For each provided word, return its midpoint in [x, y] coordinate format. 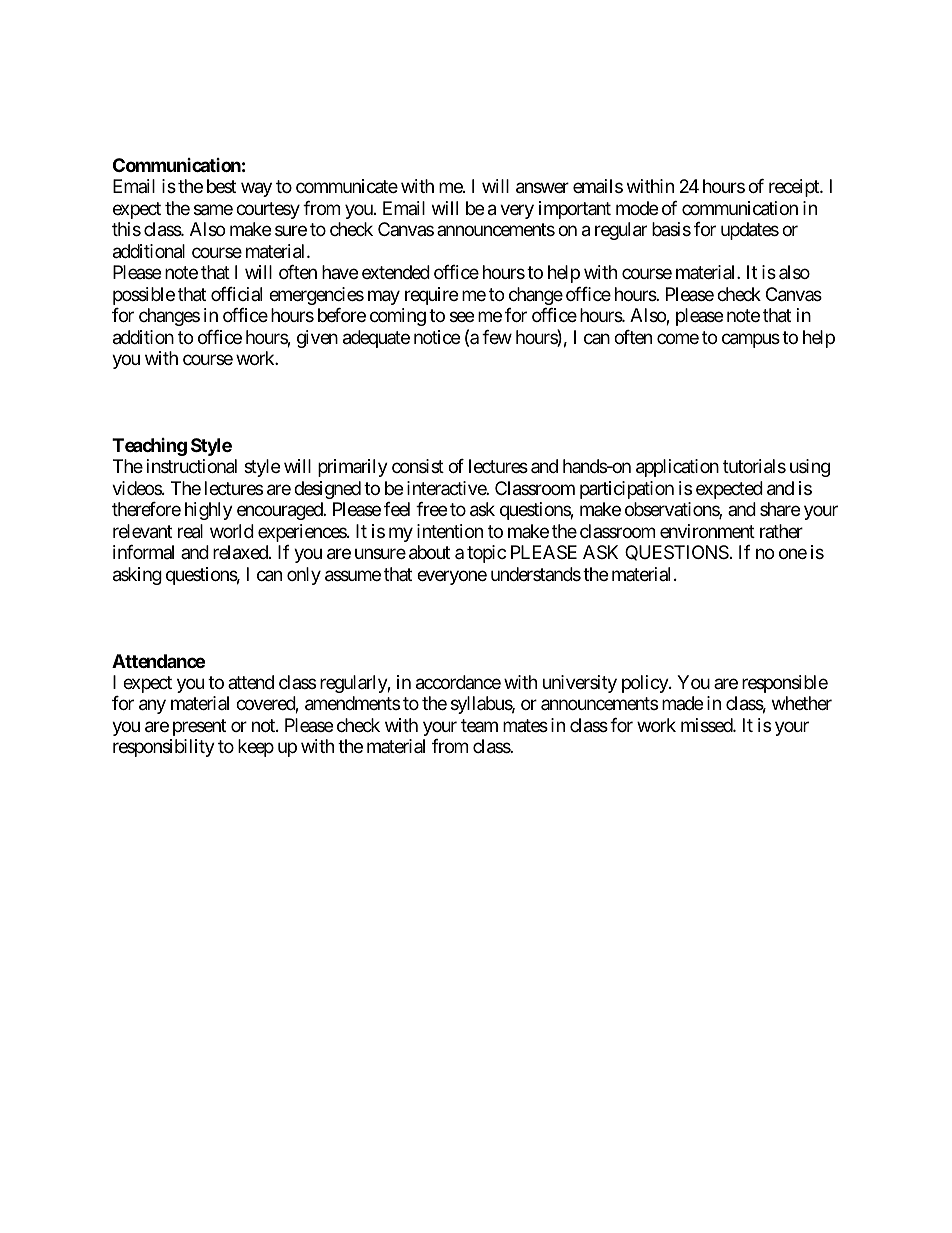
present [199, 727]
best [221, 186]
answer [542, 188]
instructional [192, 466]
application [677, 468]
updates [750, 231]
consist [418, 466]
